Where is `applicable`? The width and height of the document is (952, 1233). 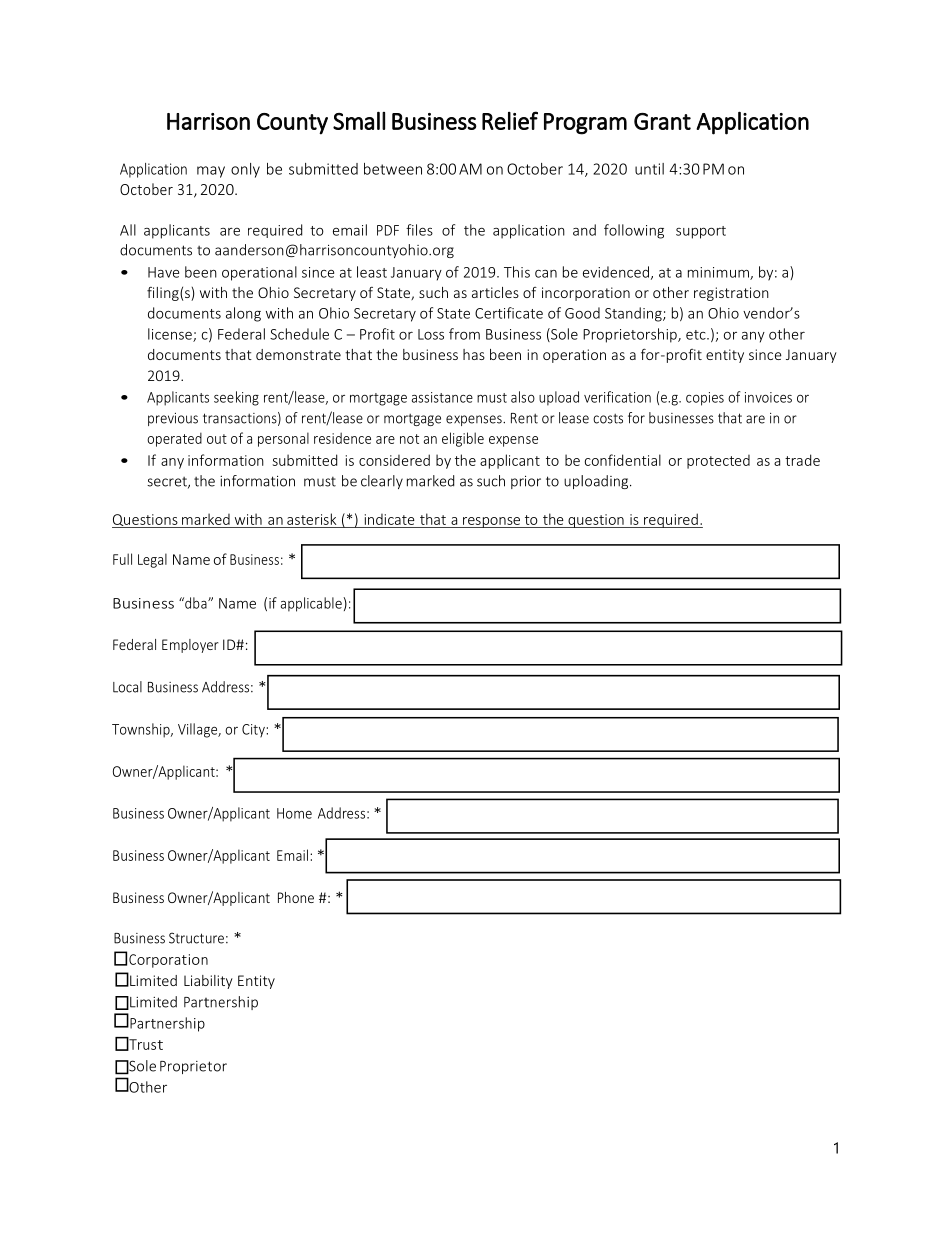
applicable is located at coordinates (312, 604).
